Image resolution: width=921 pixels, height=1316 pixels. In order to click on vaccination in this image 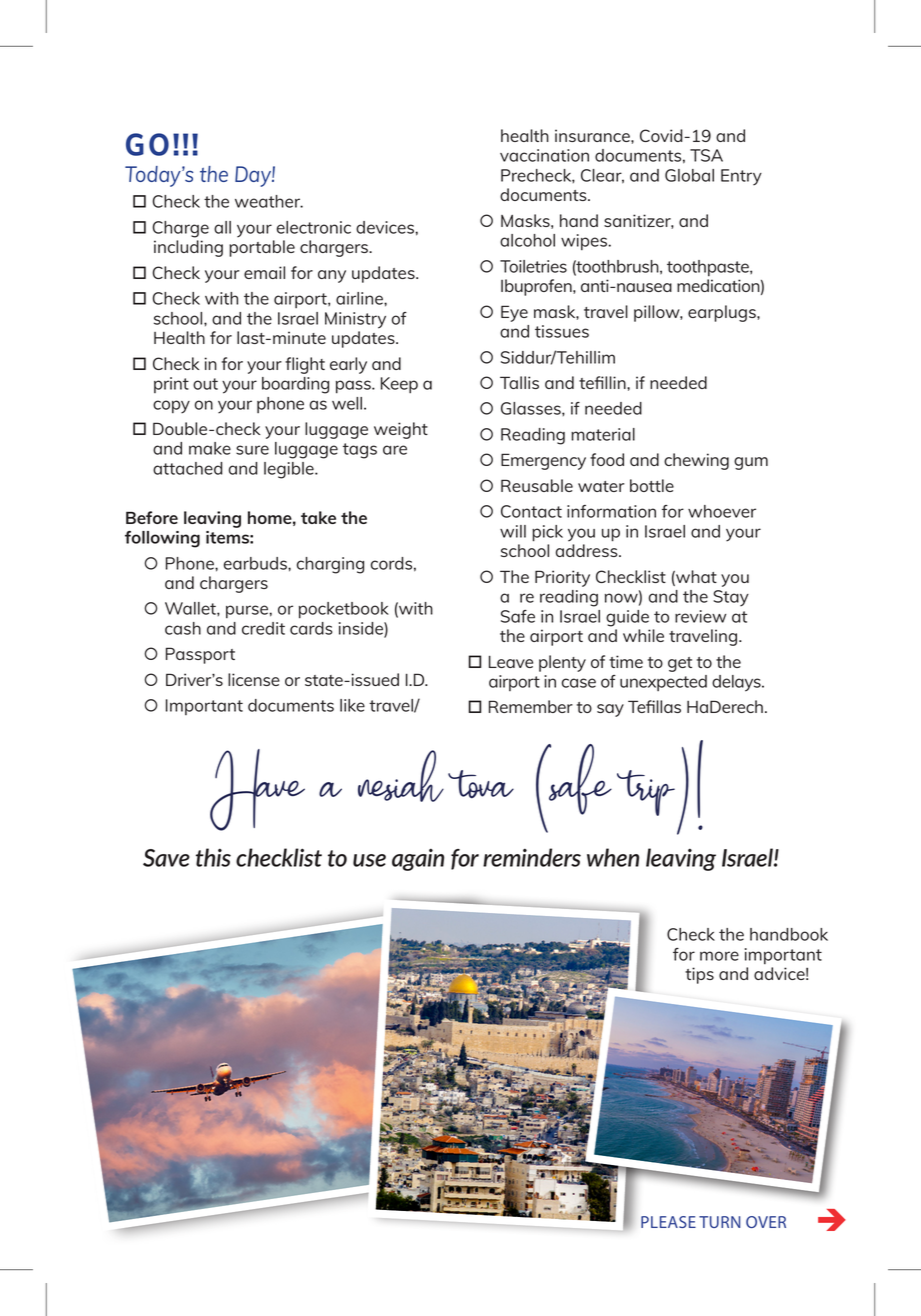, I will do `click(544, 155)`.
